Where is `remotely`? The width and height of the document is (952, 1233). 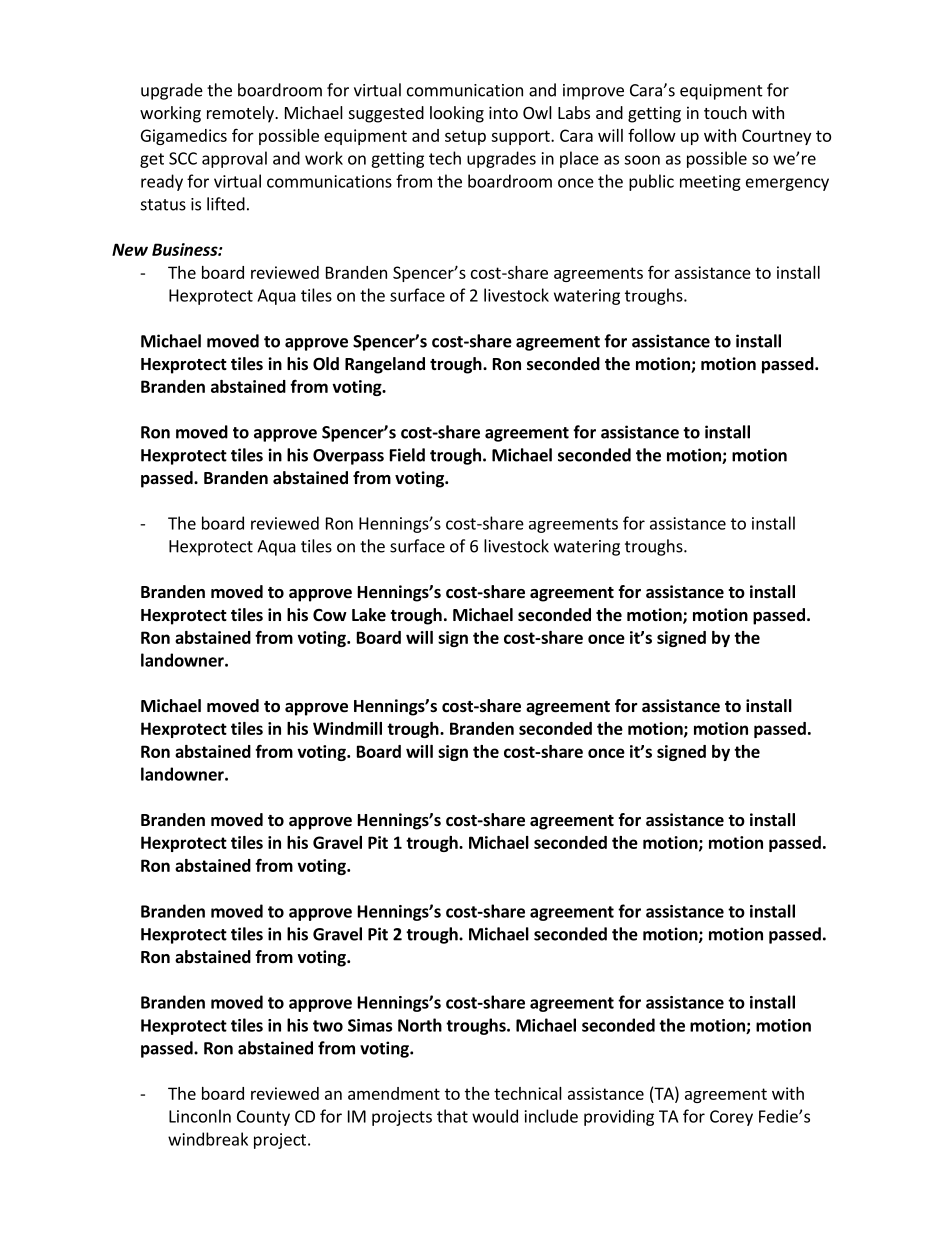
remotely is located at coordinates (241, 114).
